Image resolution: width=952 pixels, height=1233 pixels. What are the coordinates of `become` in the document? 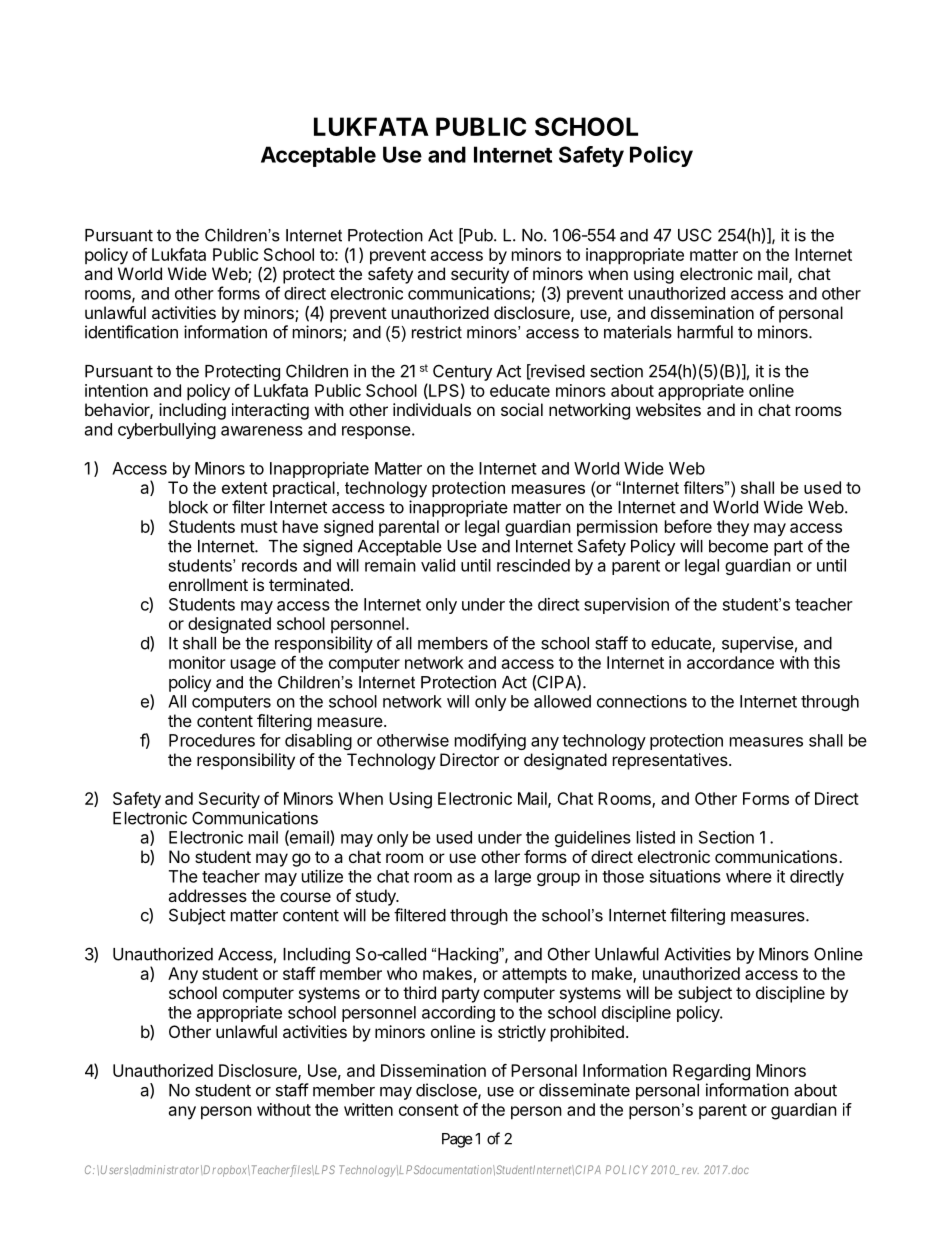 It's located at (738, 546).
